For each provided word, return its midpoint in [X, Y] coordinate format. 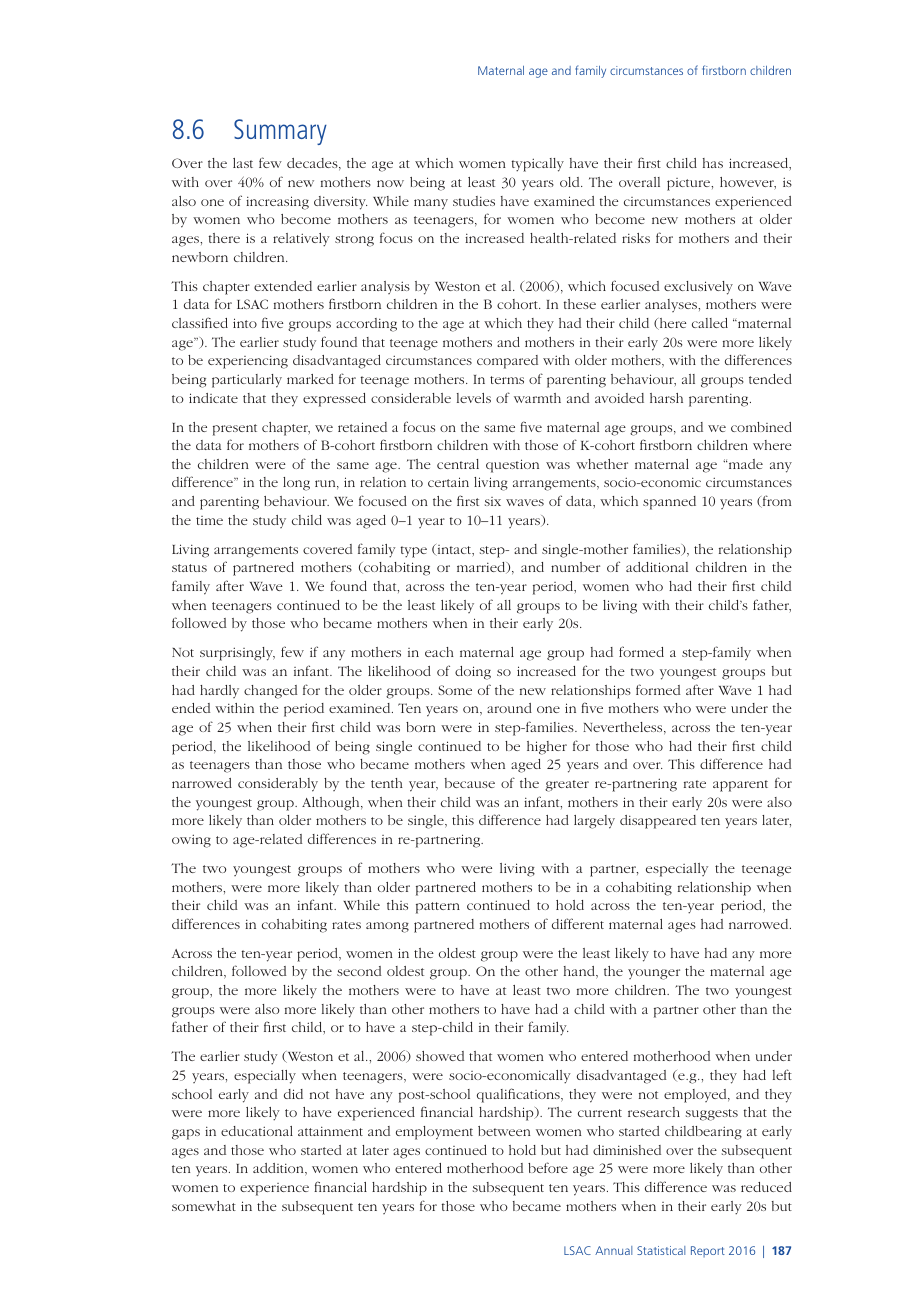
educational [257, 1131]
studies [474, 201]
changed [270, 692]
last [243, 163]
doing [473, 673]
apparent [740, 786]
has [713, 163]
